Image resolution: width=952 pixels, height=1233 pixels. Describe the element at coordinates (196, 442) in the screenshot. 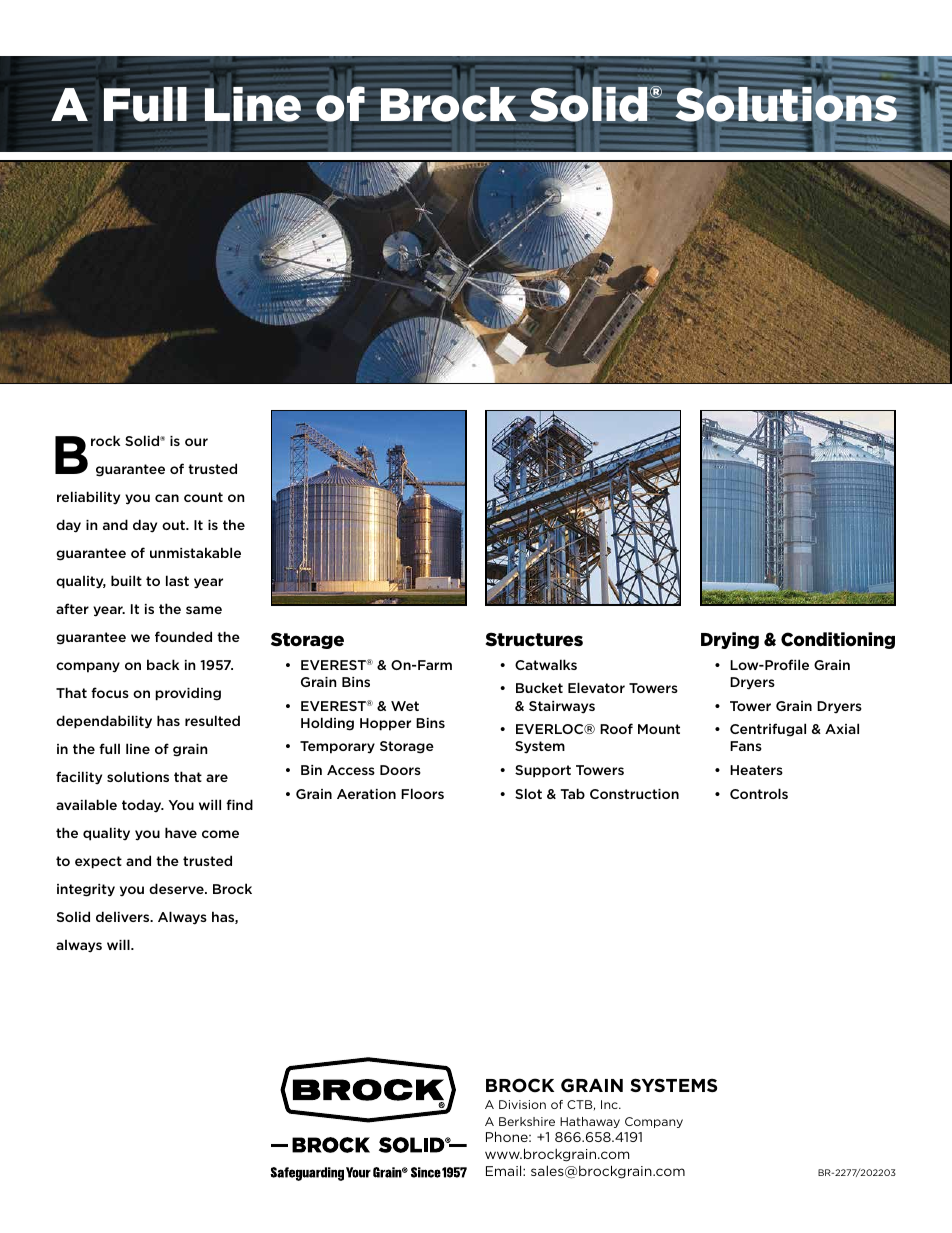

I see `our` at that location.
